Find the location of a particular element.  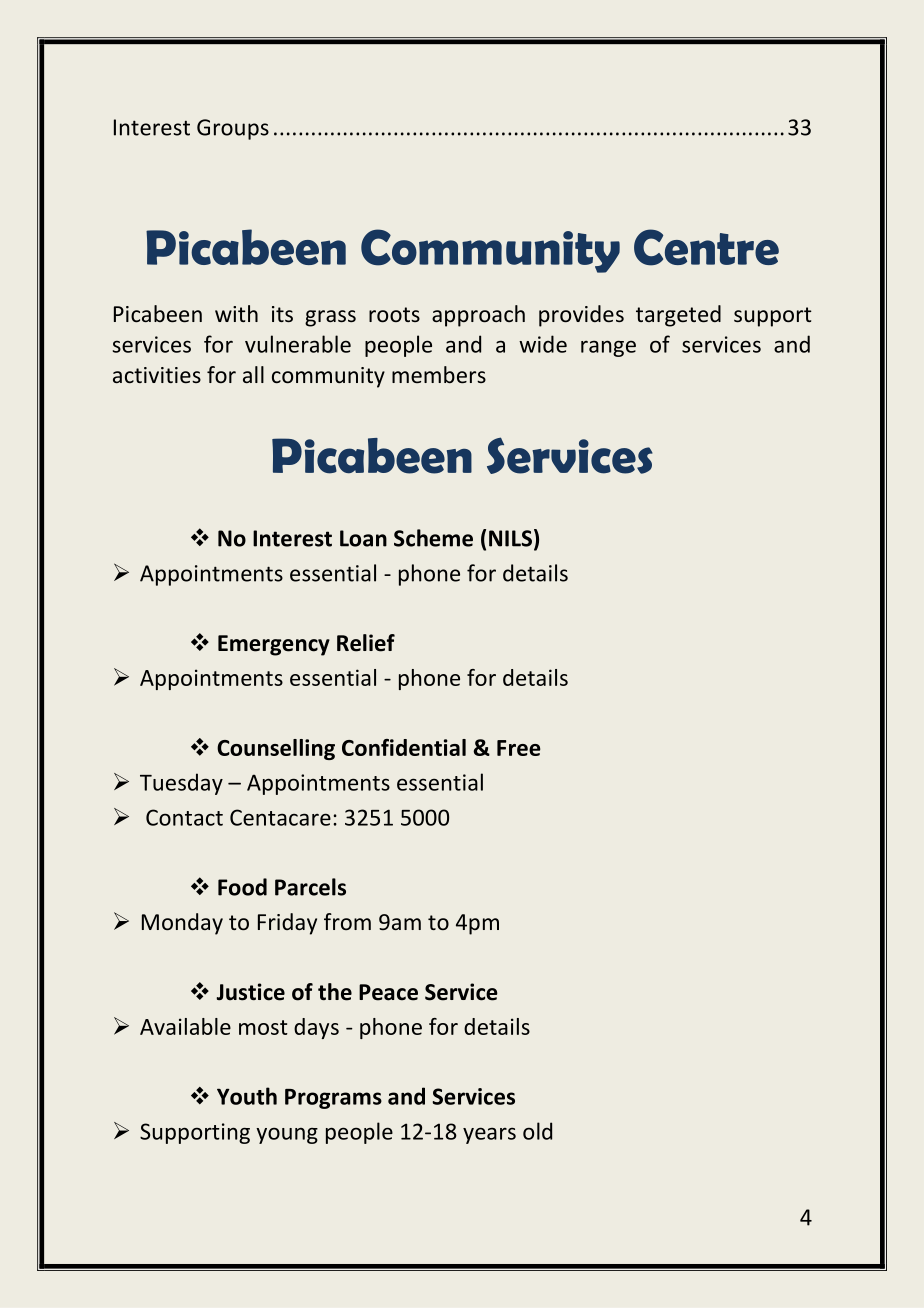

Monday is located at coordinates (182, 924).
